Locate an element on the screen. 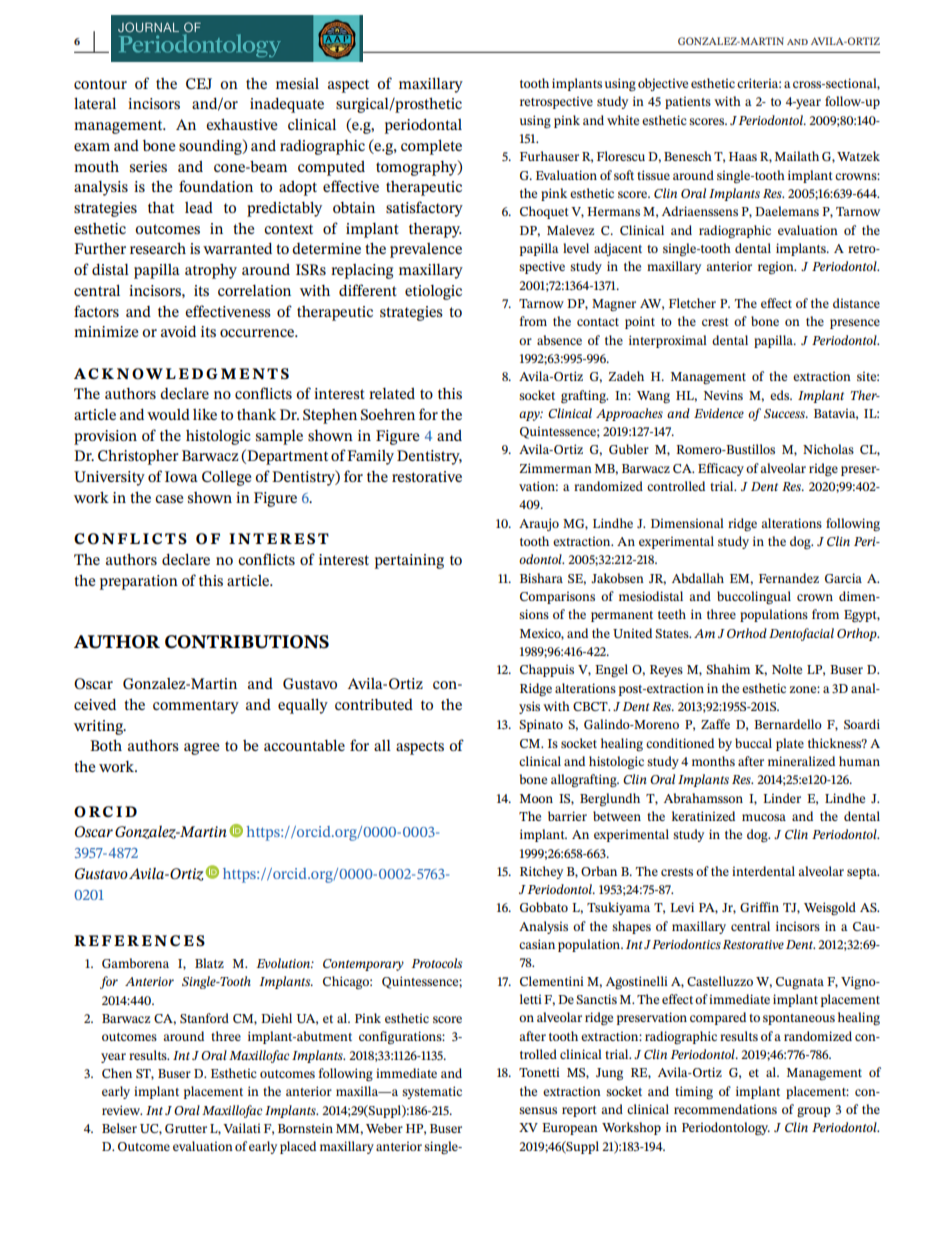  Zimmerman is located at coordinates (555, 468).
